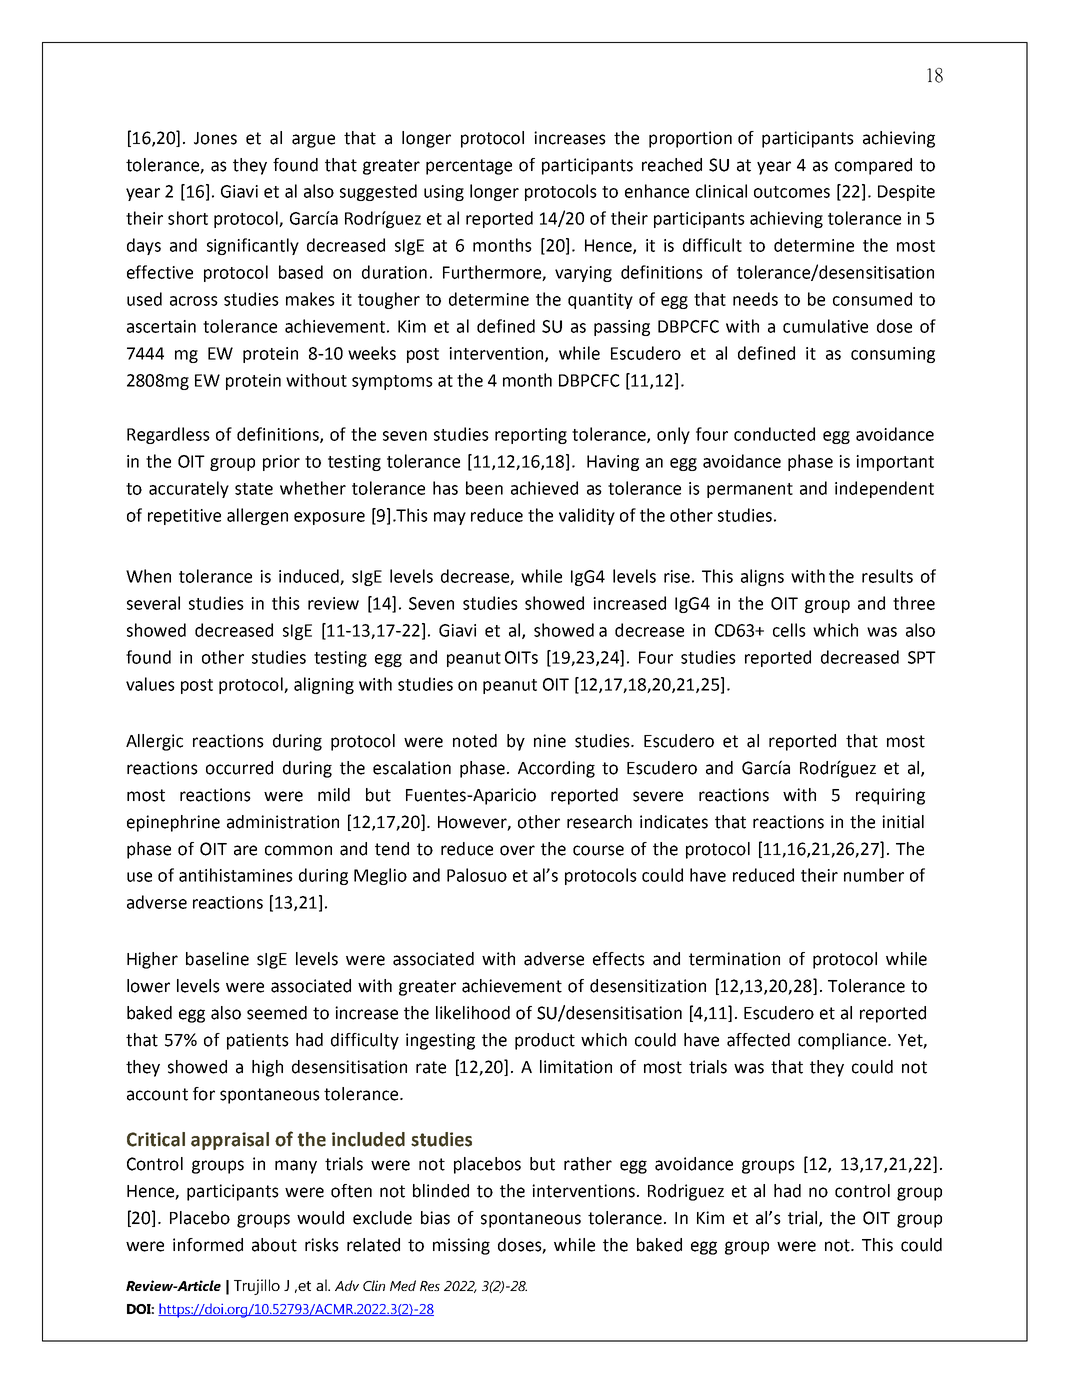  I want to click on prior, so click(281, 463).
